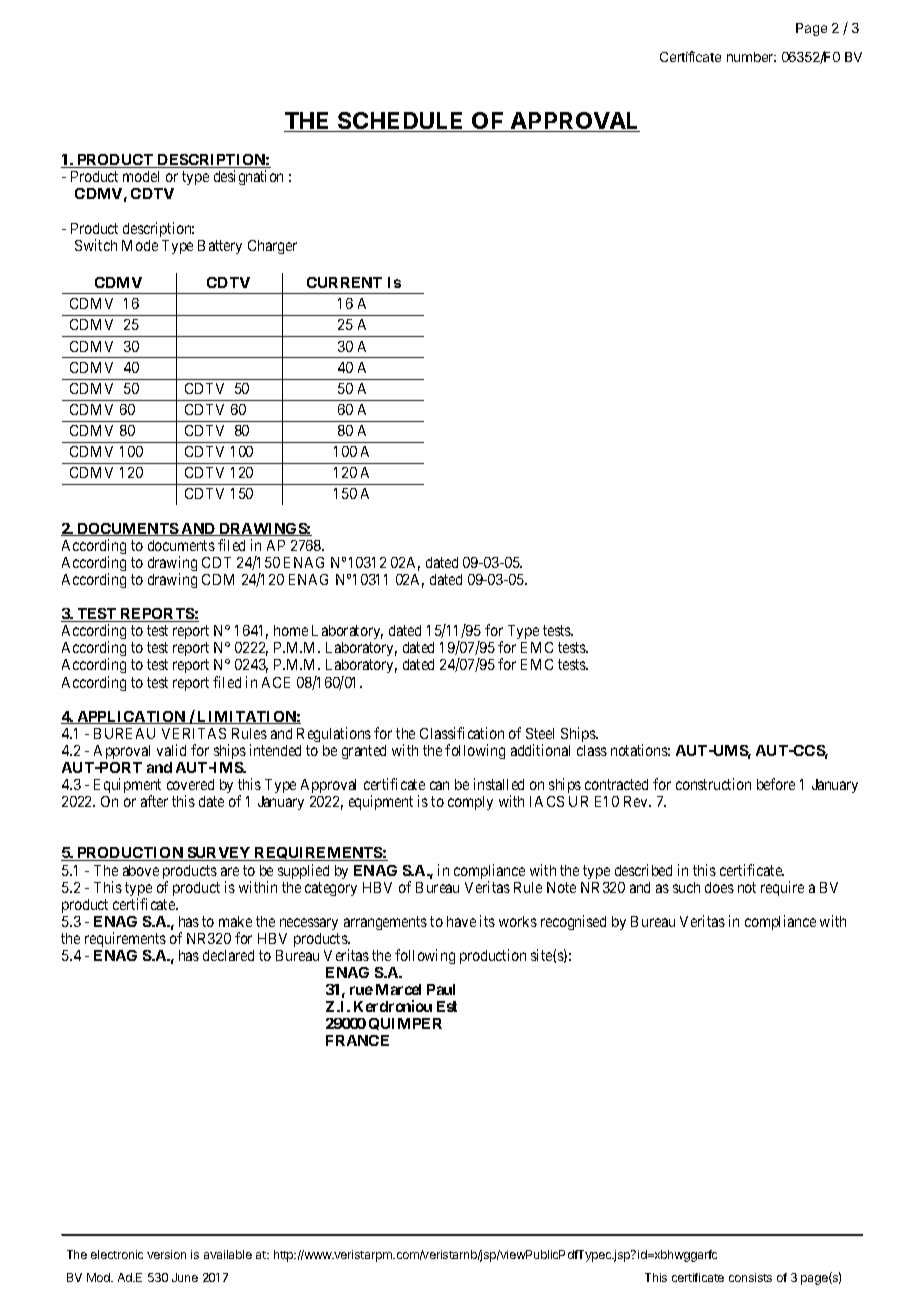 This image has width=924, height=1308. Describe the element at coordinates (131, 717) in the image. I see `APPLICATION` at that location.
